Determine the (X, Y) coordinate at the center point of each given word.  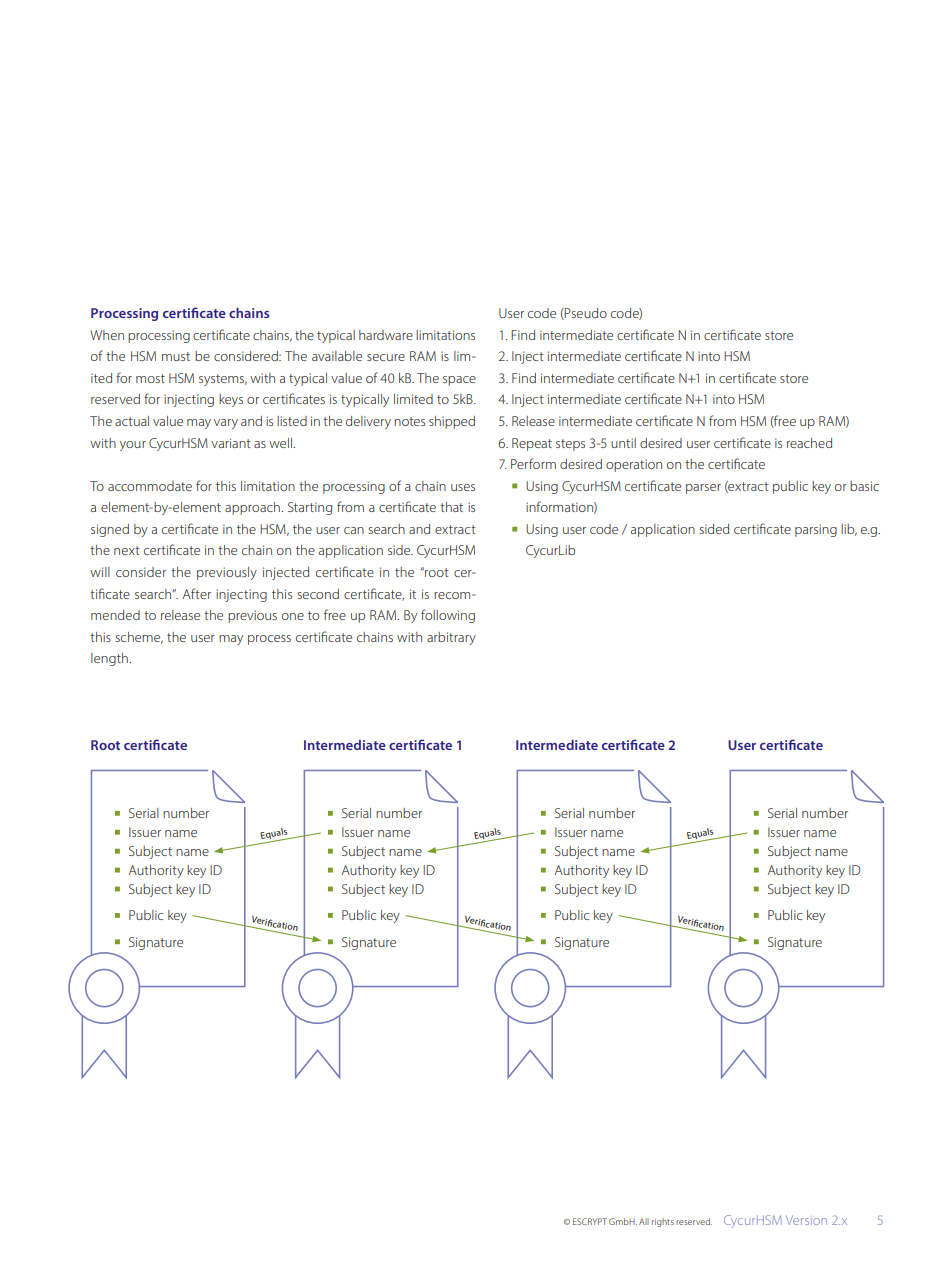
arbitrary (451, 638)
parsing (816, 530)
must (176, 356)
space (459, 381)
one (293, 616)
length (110, 659)
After (197, 593)
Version (806, 1220)
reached (809, 443)
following (448, 616)
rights (663, 1222)
